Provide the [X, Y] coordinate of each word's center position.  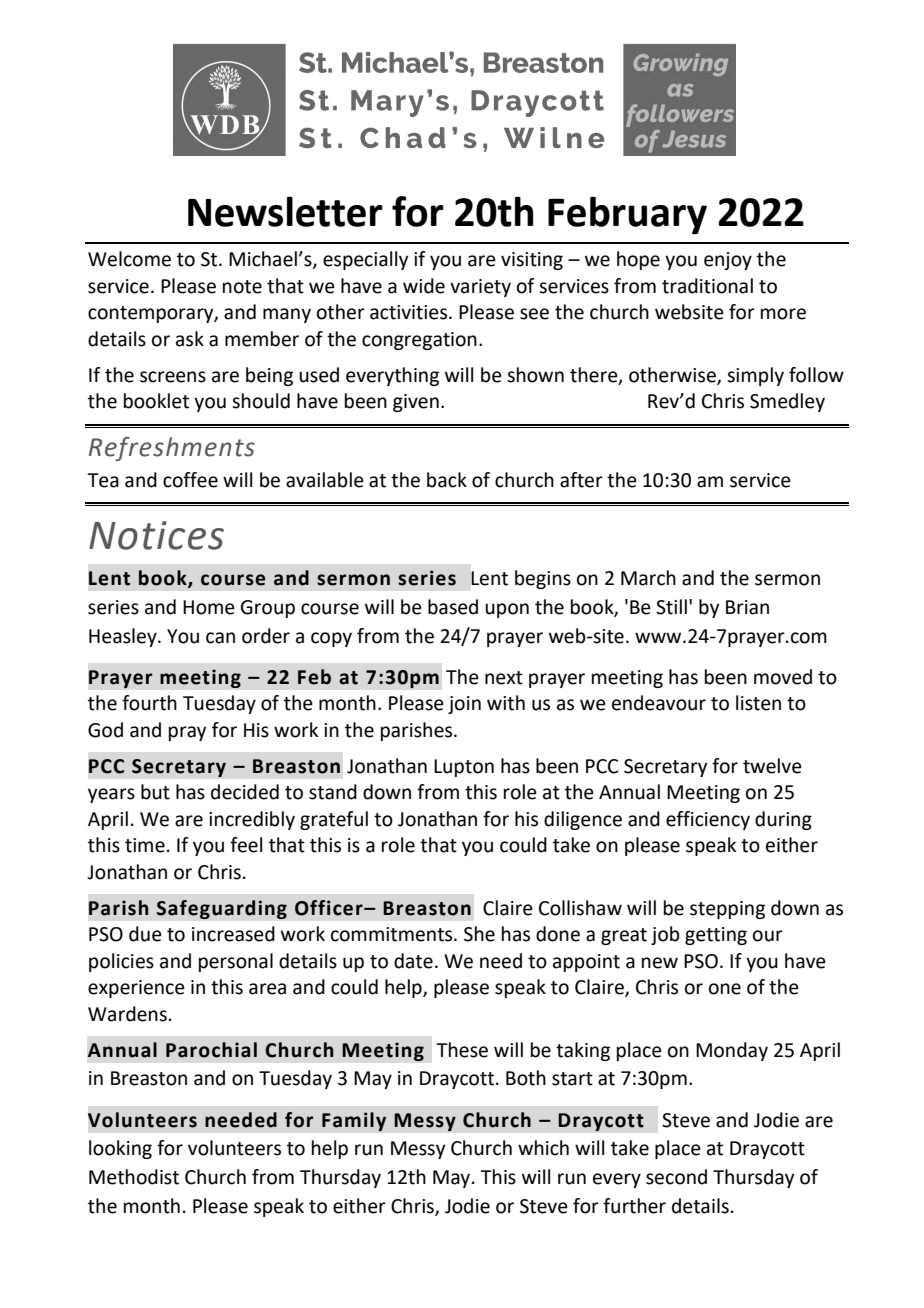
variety [480, 288]
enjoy [728, 261]
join [464, 705]
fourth [149, 703]
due [145, 934]
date [413, 961]
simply [755, 376]
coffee [190, 480]
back [447, 480]
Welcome [129, 259]
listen [758, 703]
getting [716, 936]
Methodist [134, 1177]
